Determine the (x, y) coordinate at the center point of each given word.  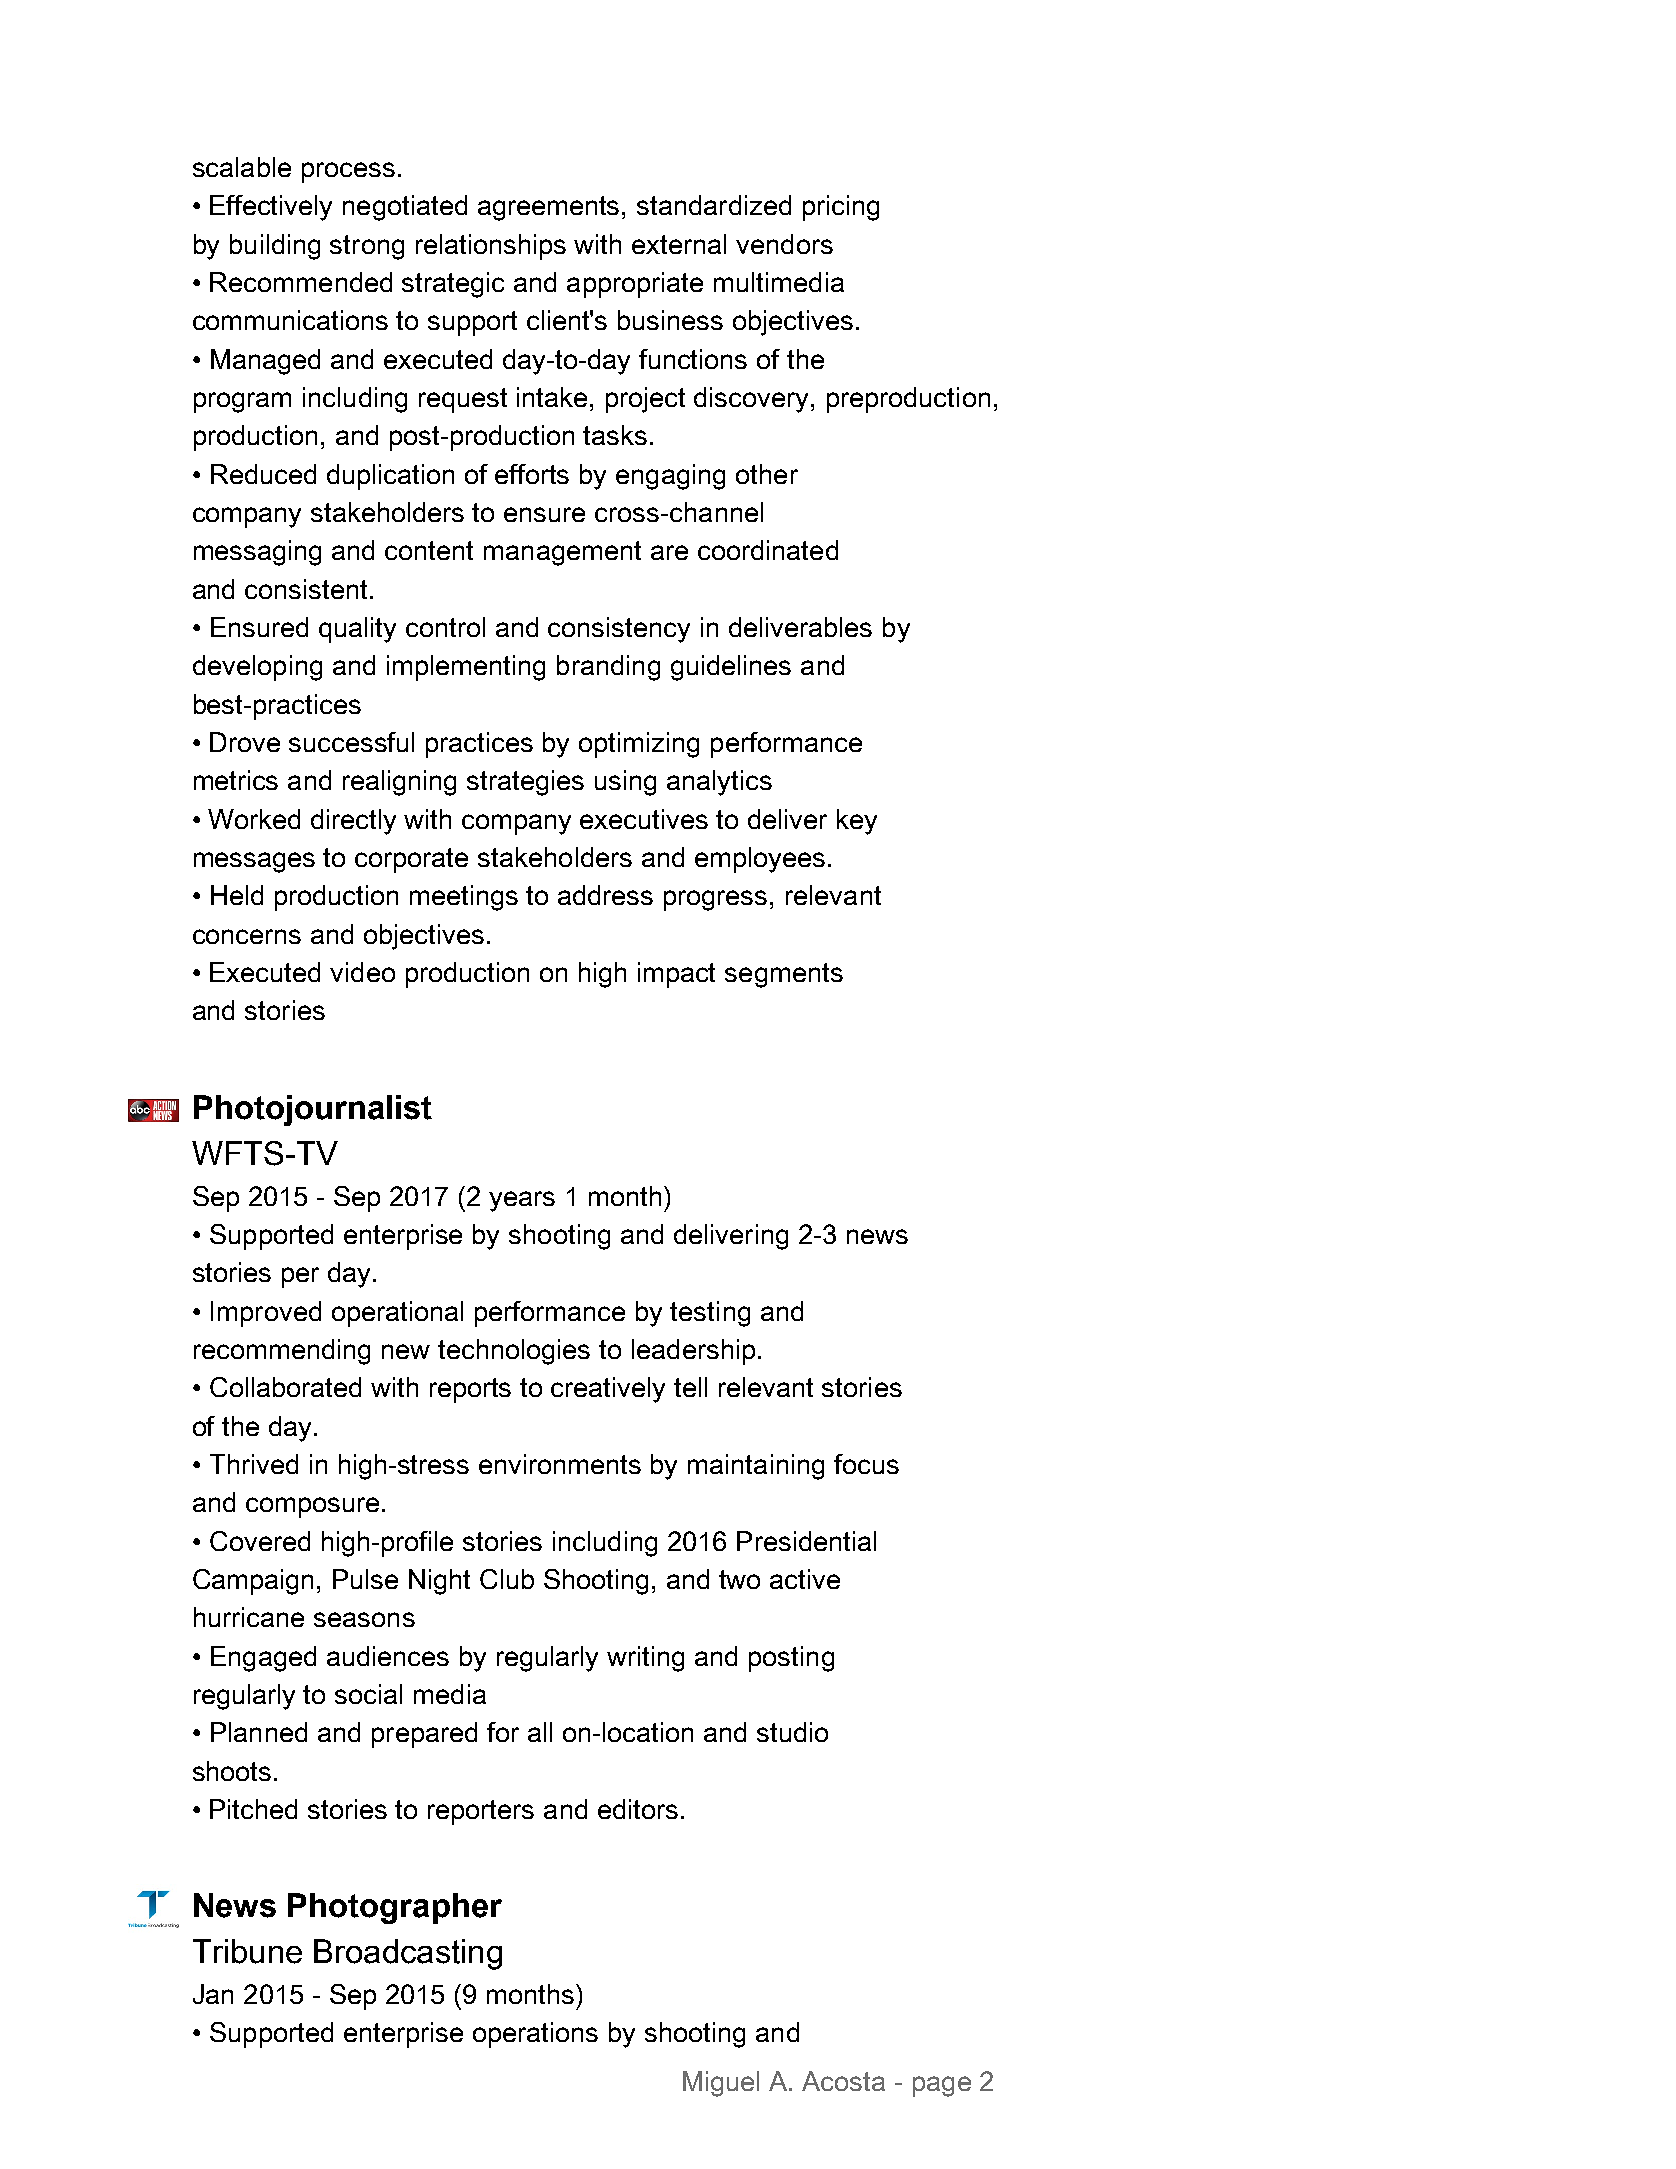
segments (784, 975)
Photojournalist (313, 1110)
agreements (550, 208)
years (522, 1201)
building (275, 247)
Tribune (247, 1951)
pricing (841, 208)
